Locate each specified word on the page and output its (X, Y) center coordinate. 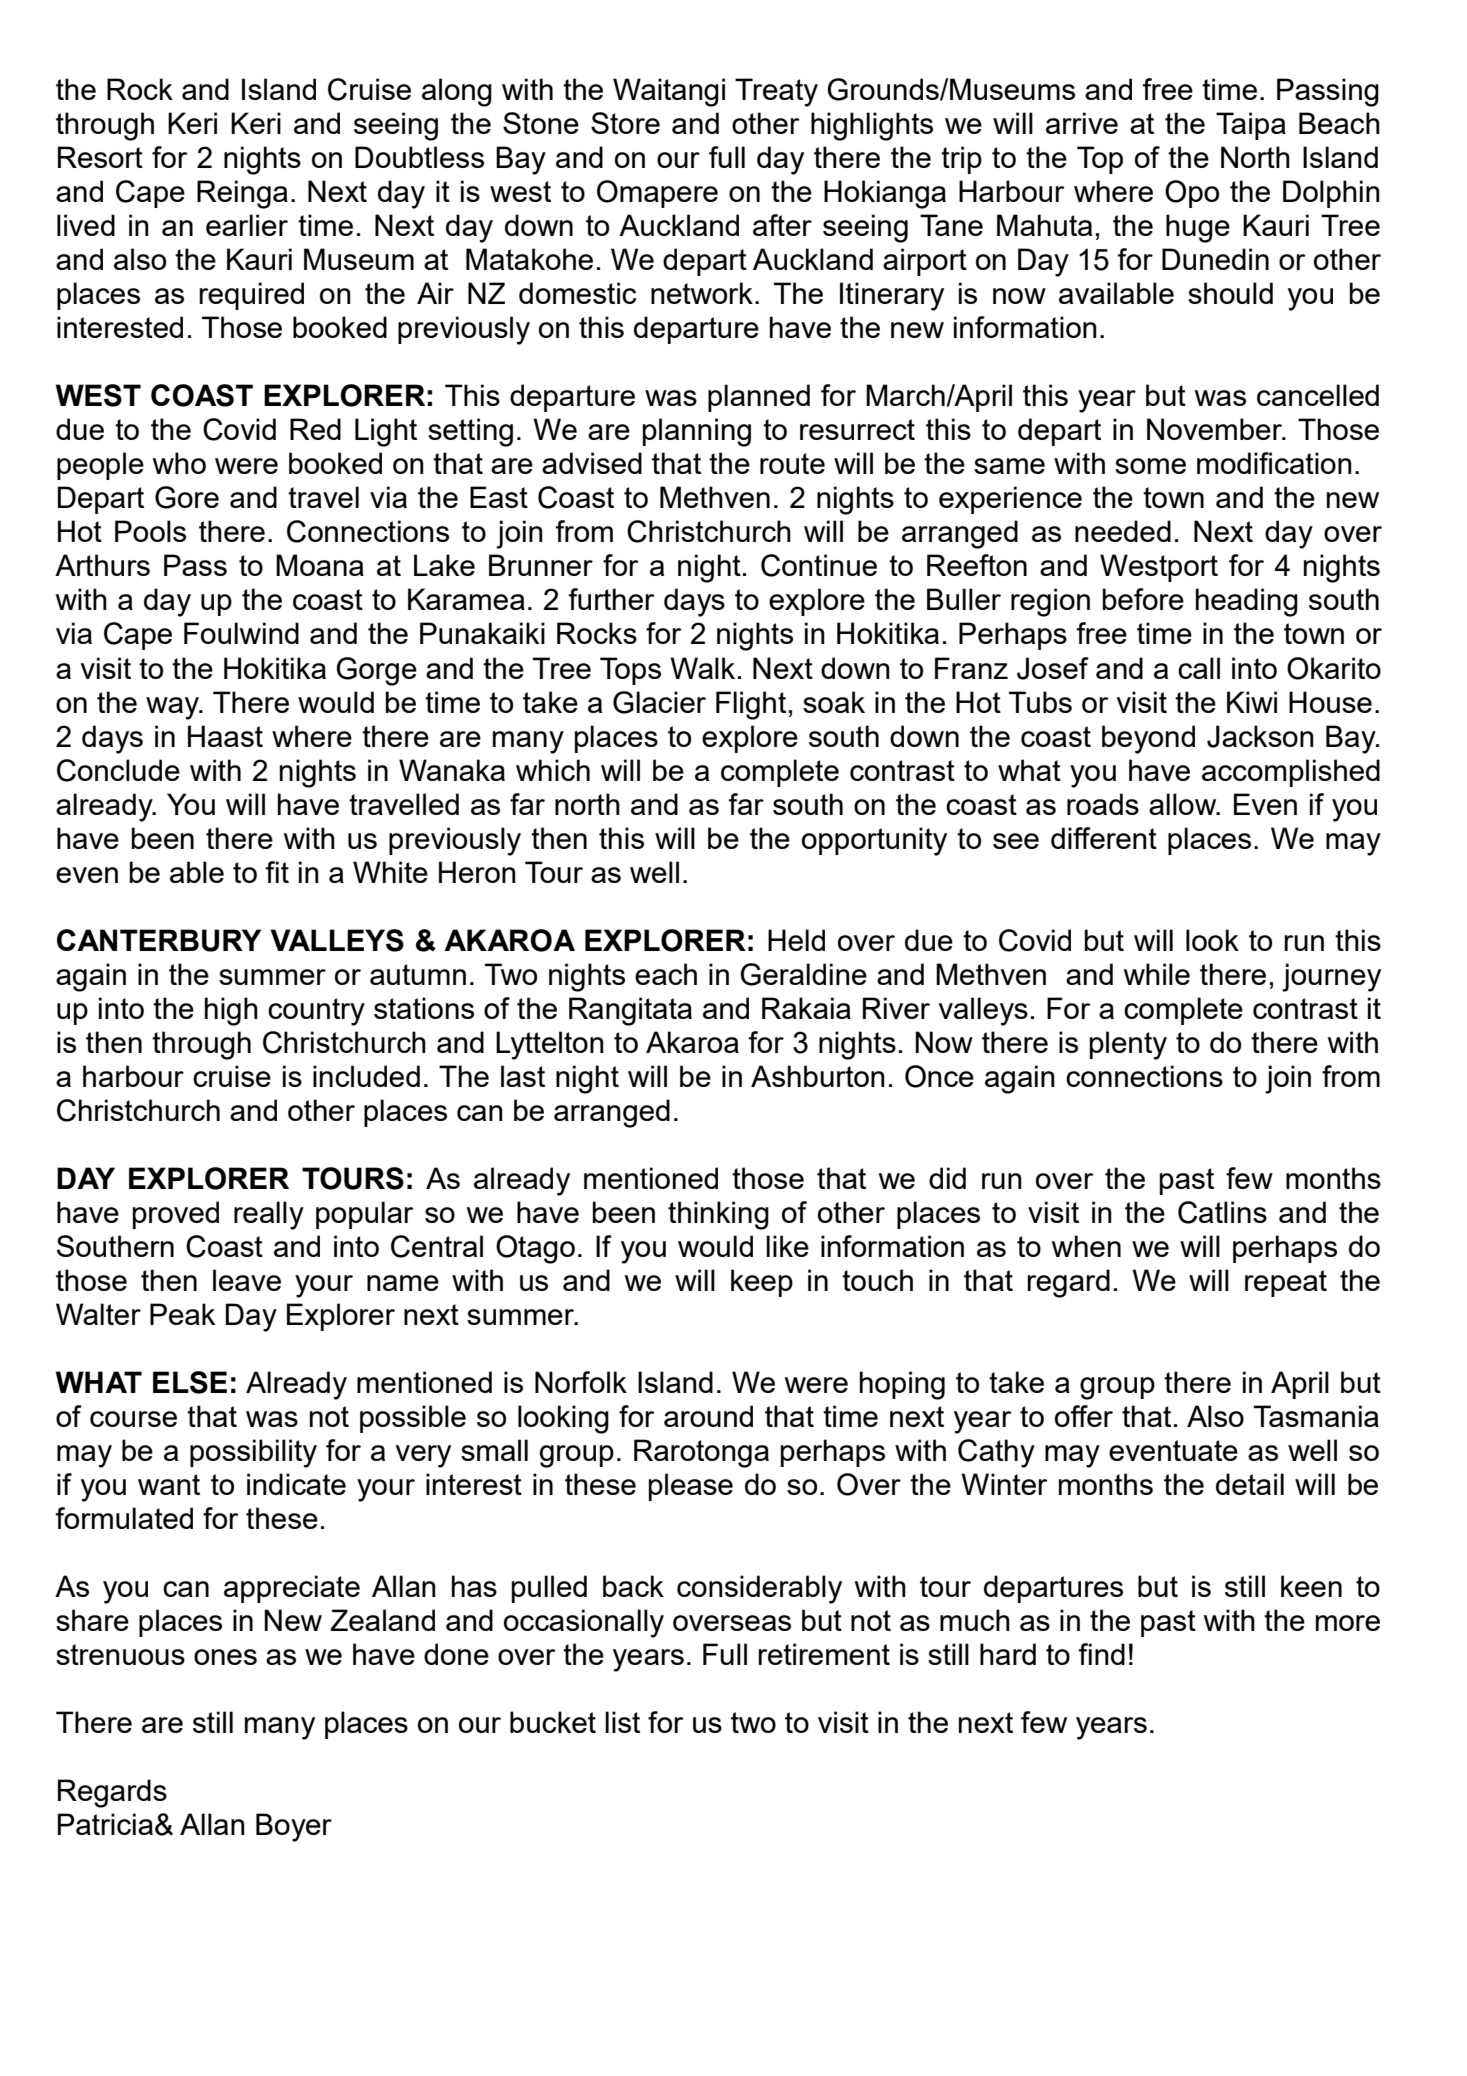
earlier (247, 225)
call (1199, 668)
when (1086, 1246)
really (269, 1215)
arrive (1082, 123)
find (1102, 1654)
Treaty (776, 92)
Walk (702, 668)
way (174, 708)
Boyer (294, 1827)
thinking (718, 1215)
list (622, 1722)
